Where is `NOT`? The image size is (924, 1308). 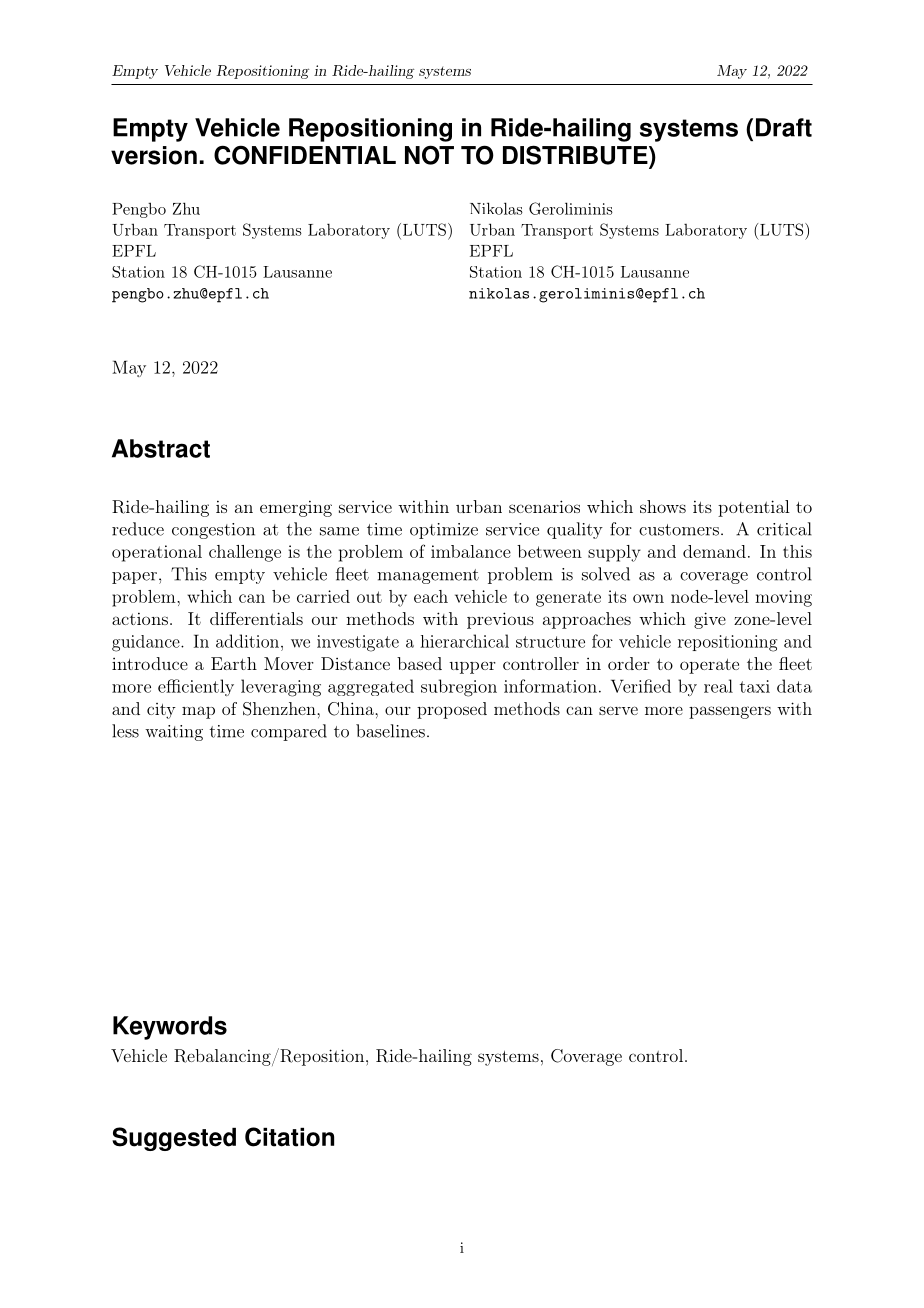 NOT is located at coordinates (429, 155).
